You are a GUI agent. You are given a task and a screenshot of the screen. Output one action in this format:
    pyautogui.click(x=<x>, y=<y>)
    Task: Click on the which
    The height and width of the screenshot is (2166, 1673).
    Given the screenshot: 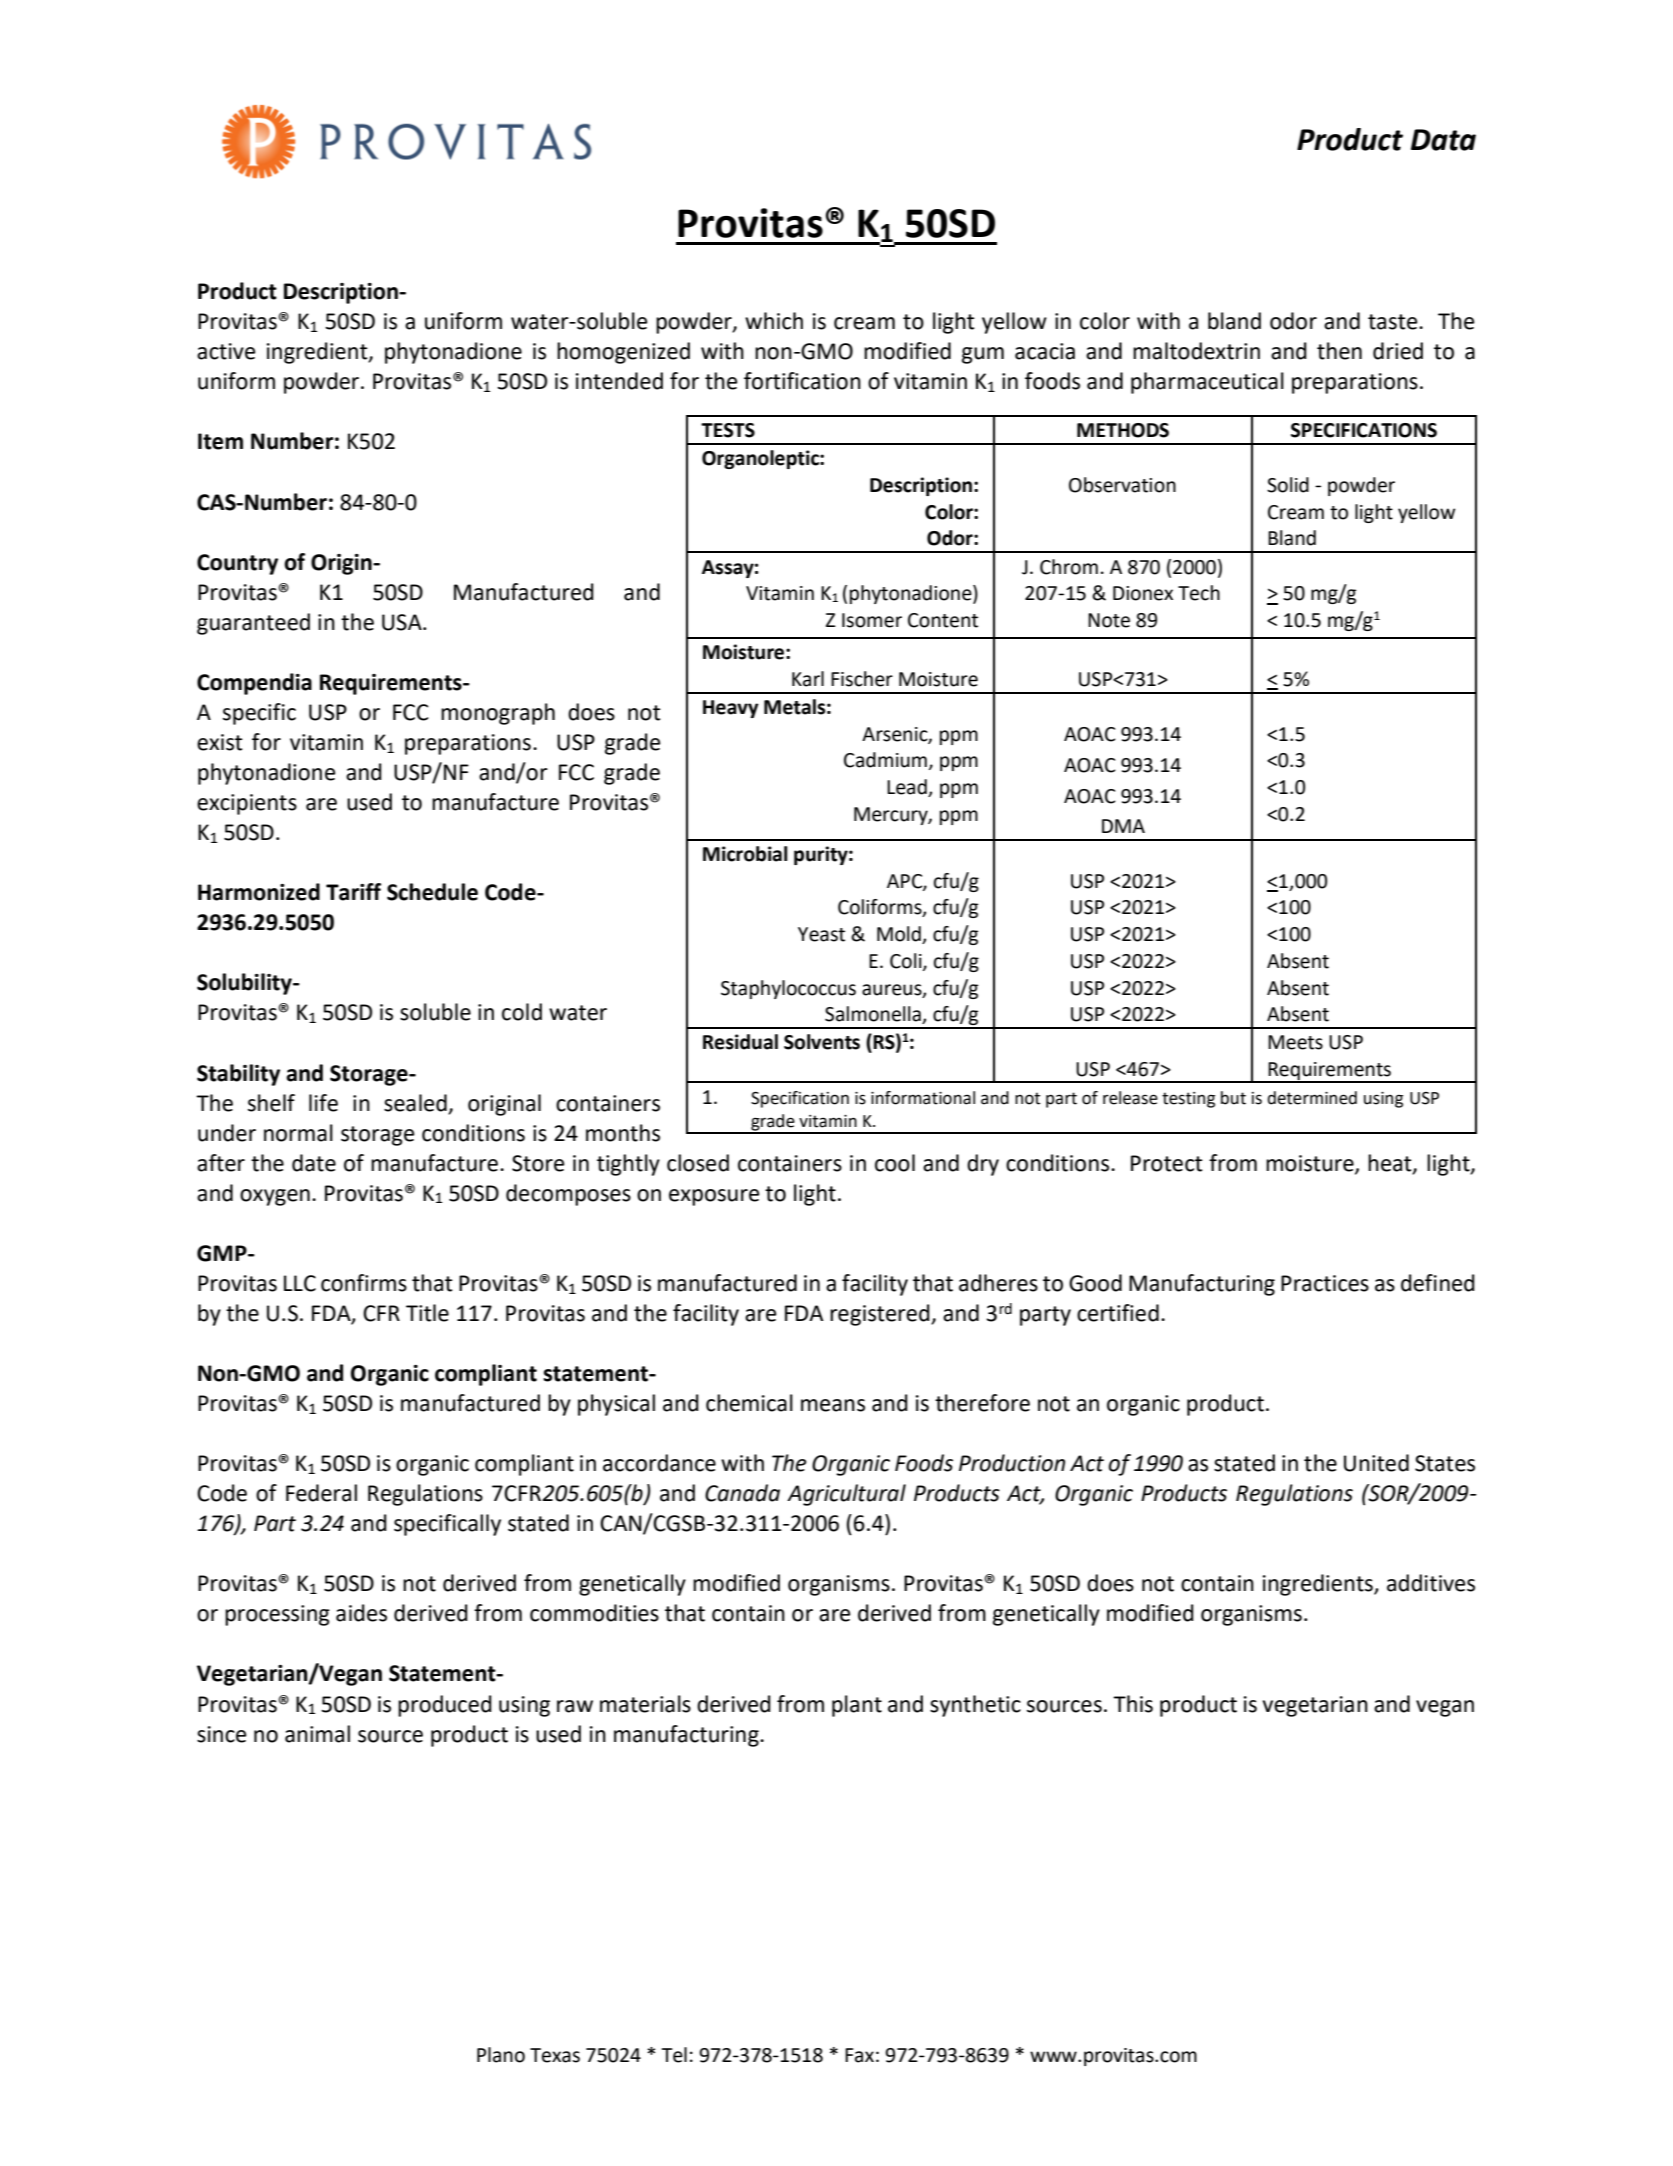 What is the action you would take?
    pyautogui.click(x=774, y=321)
